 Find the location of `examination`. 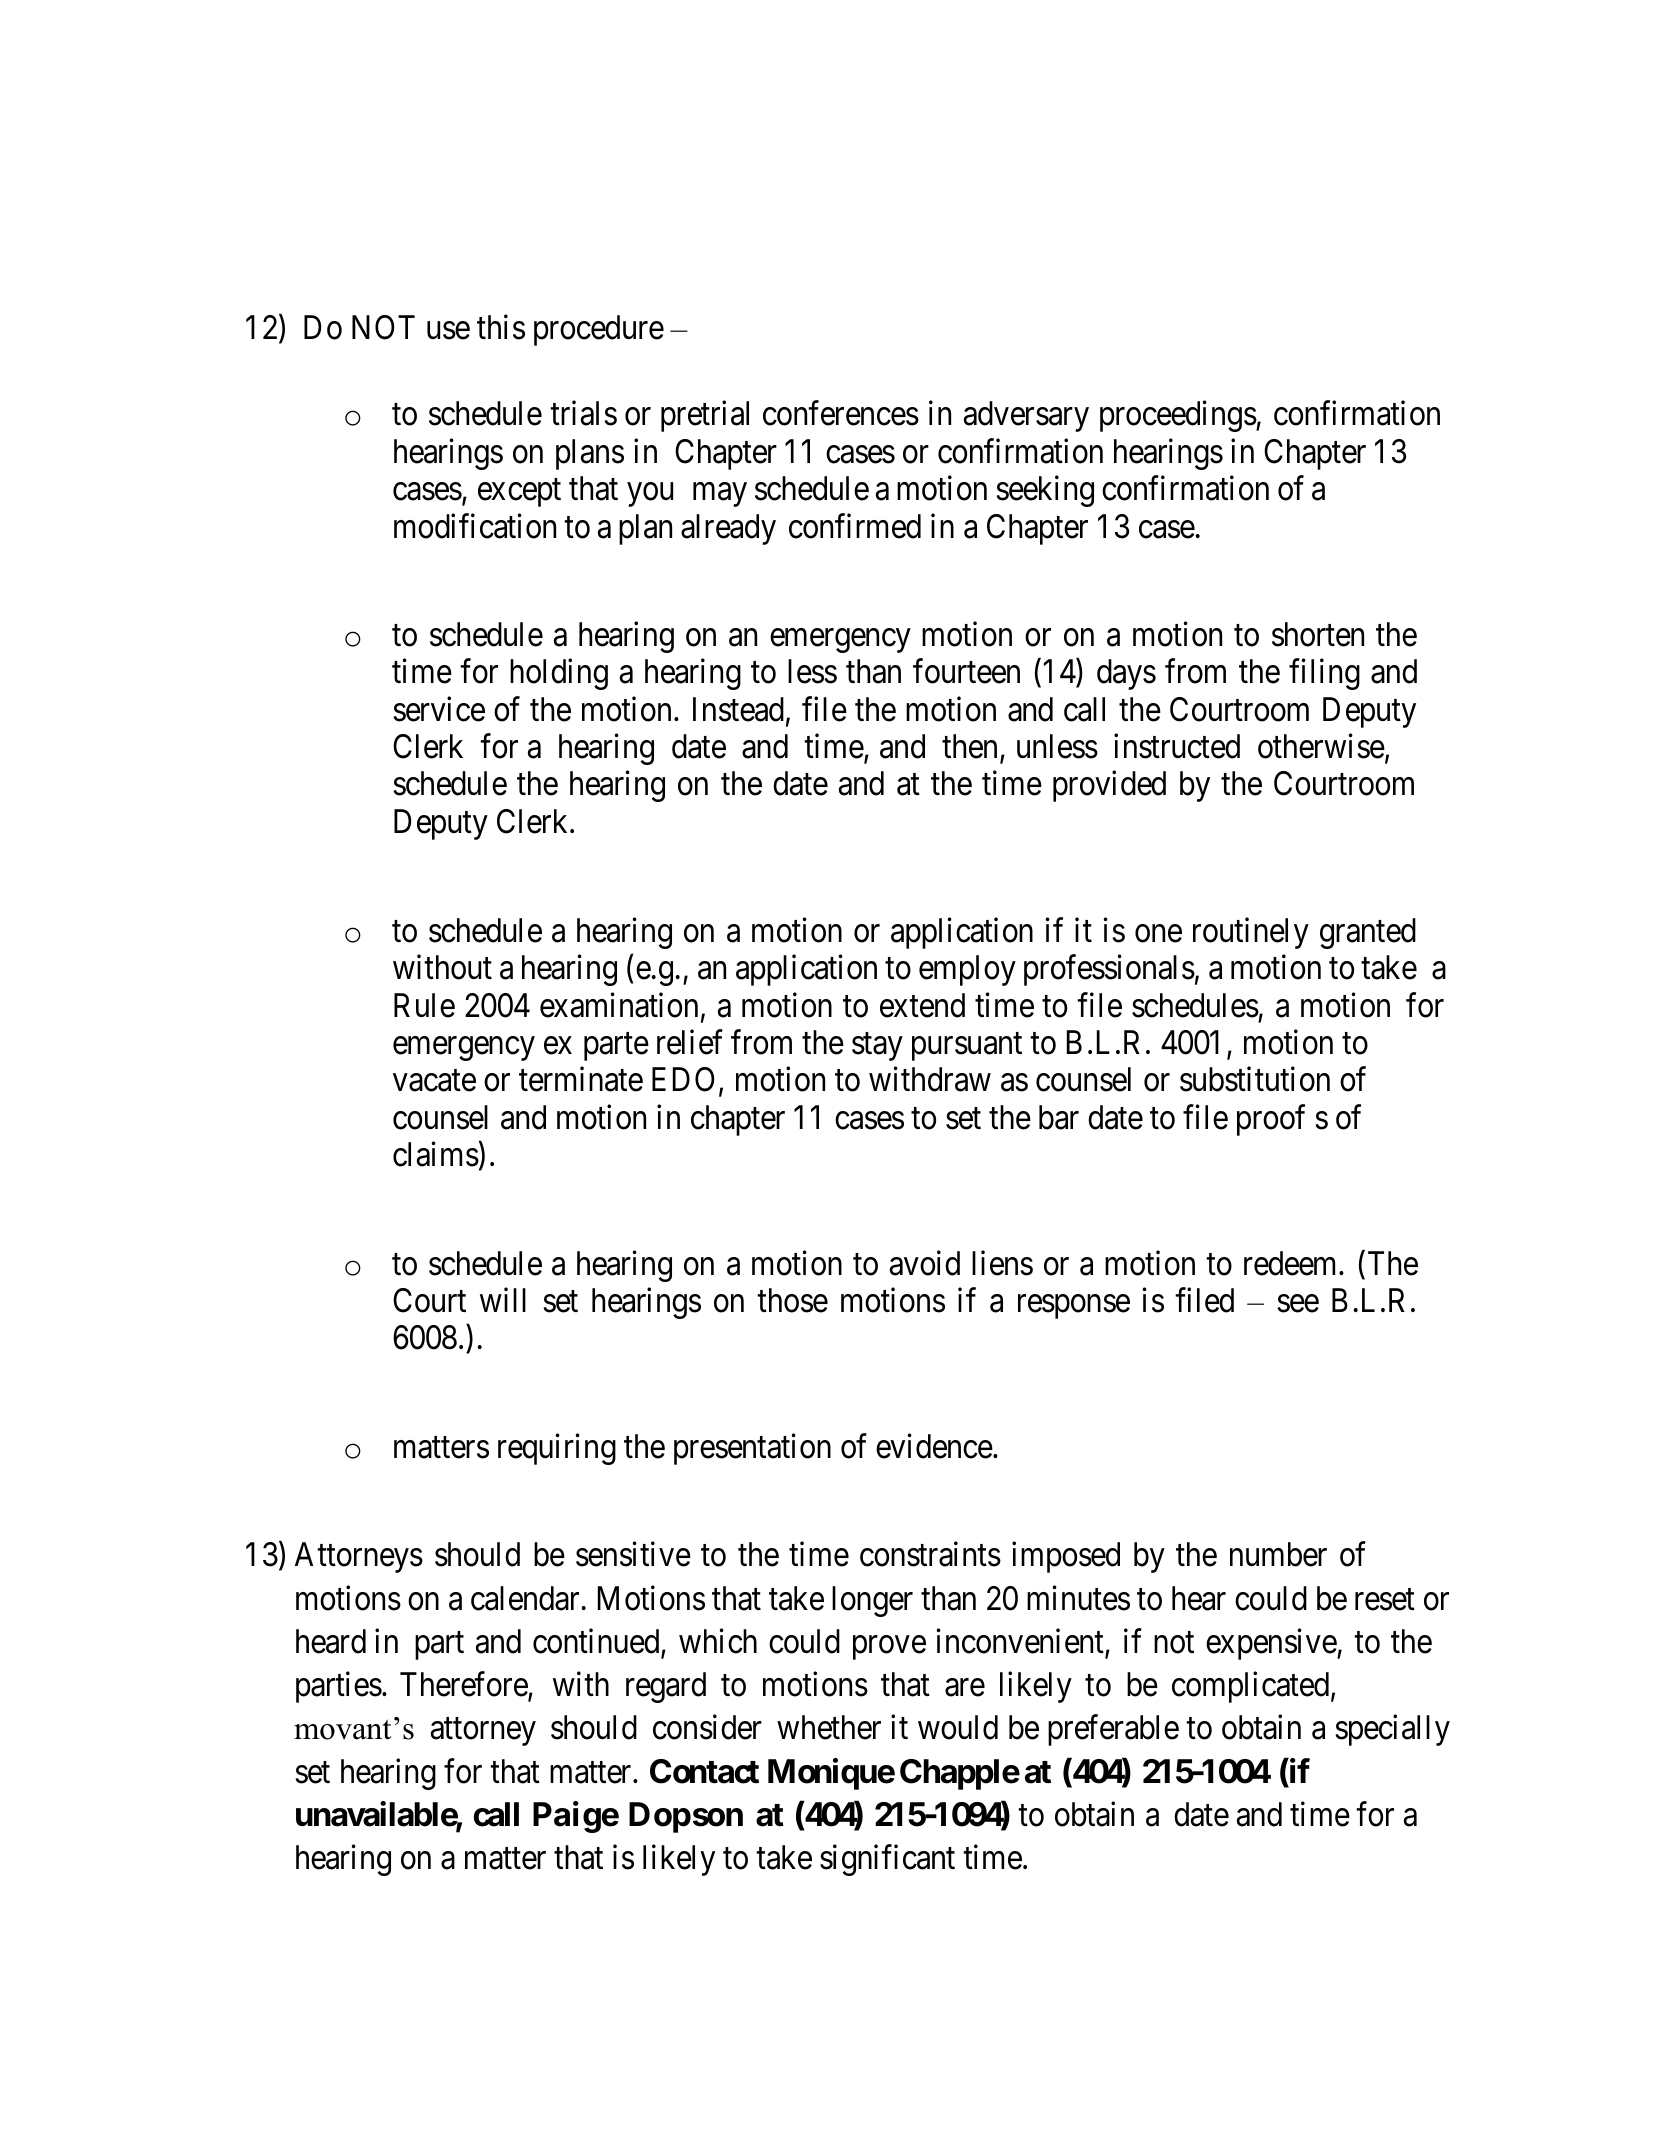

examination is located at coordinates (619, 1005).
